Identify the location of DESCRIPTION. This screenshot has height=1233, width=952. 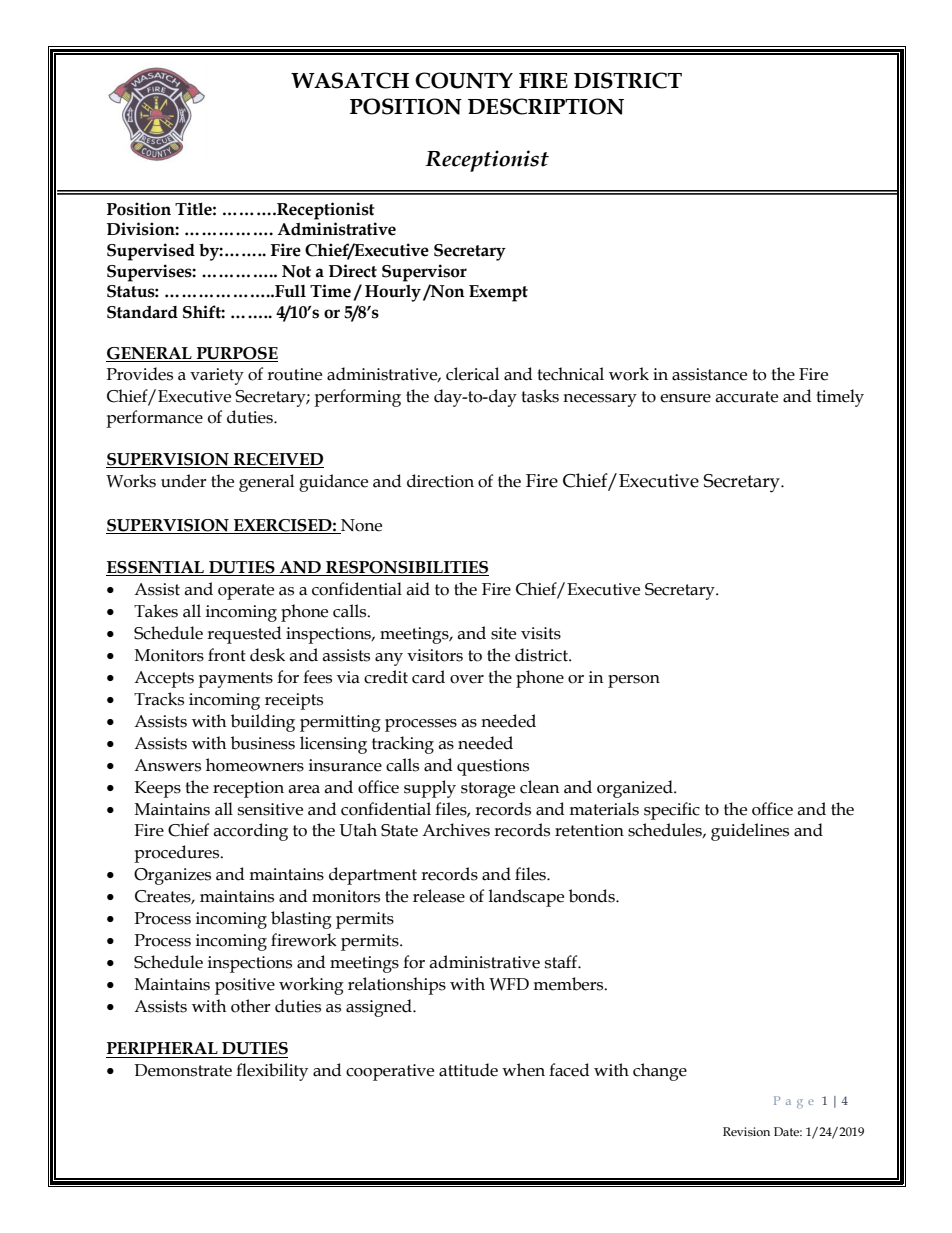
(546, 106).
